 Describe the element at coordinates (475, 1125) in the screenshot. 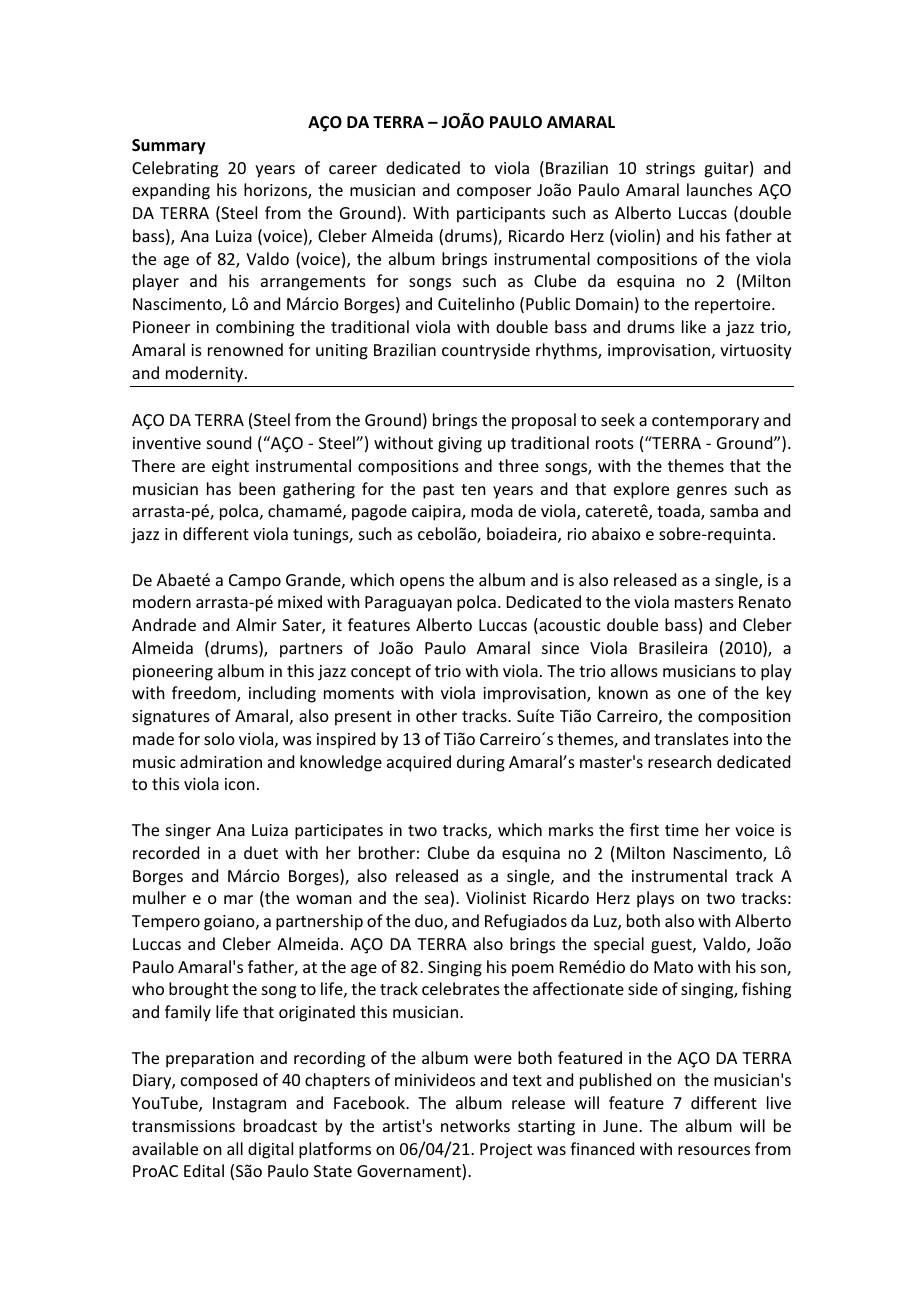

I see `networks` at that location.
